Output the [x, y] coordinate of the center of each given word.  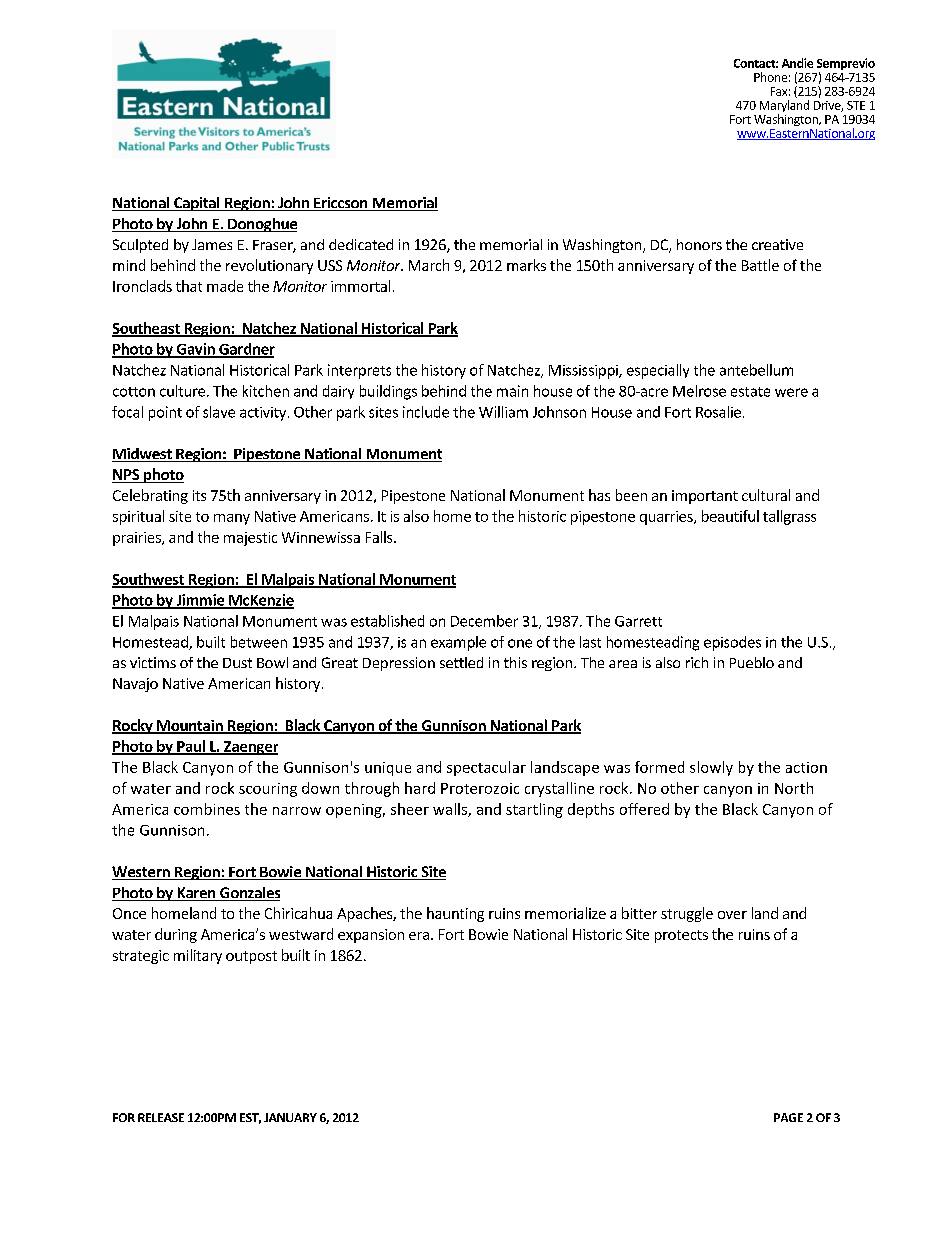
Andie [797, 63]
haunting [455, 914]
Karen [196, 894]
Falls [380, 537]
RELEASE [161, 1117]
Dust [237, 663]
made [225, 286]
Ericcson [341, 204]
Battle [760, 265]
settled [461, 662]
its [199, 495]
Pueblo [752, 662]
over [732, 915]
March [429, 265]
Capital [197, 204]
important [705, 497]
